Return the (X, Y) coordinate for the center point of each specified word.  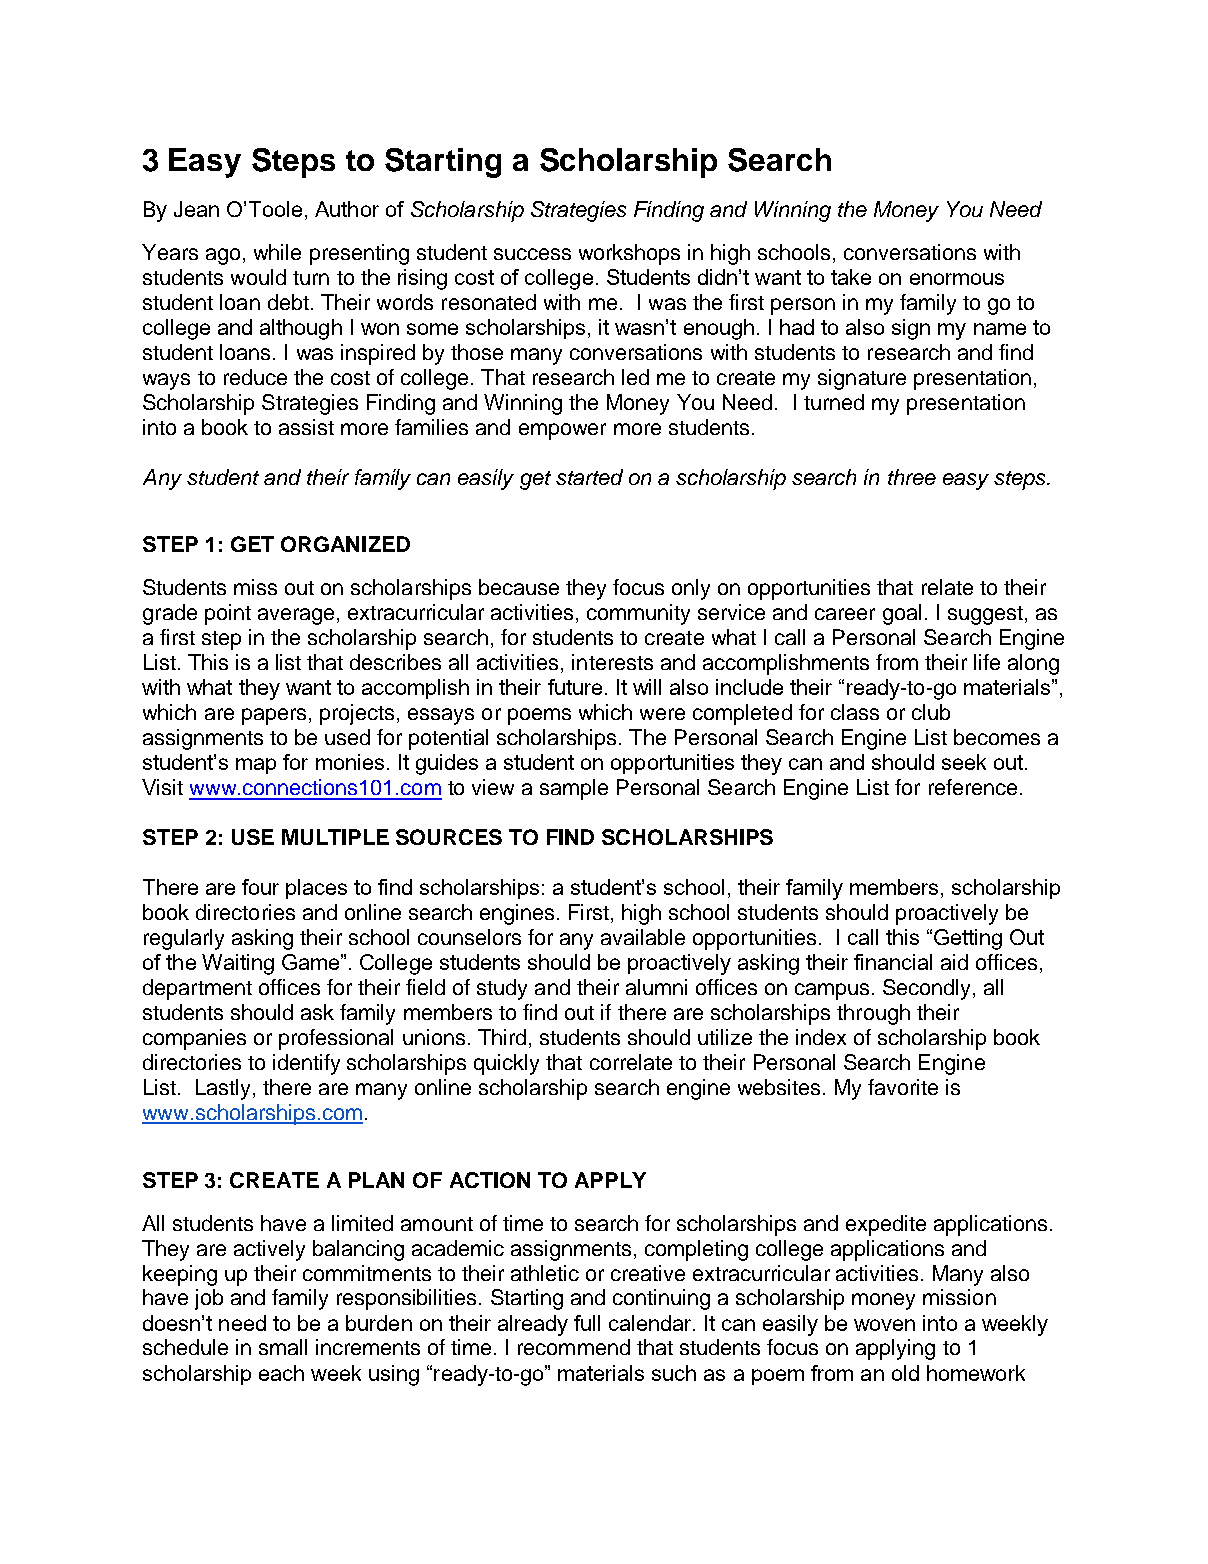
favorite (903, 1087)
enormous (957, 279)
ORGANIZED (345, 544)
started (589, 477)
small (283, 1347)
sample (574, 789)
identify (306, 1064)
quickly (506, 1064)
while (277, 252)
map (256, 766)
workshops (629, 254)
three (912, 477)
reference (973, 787)
